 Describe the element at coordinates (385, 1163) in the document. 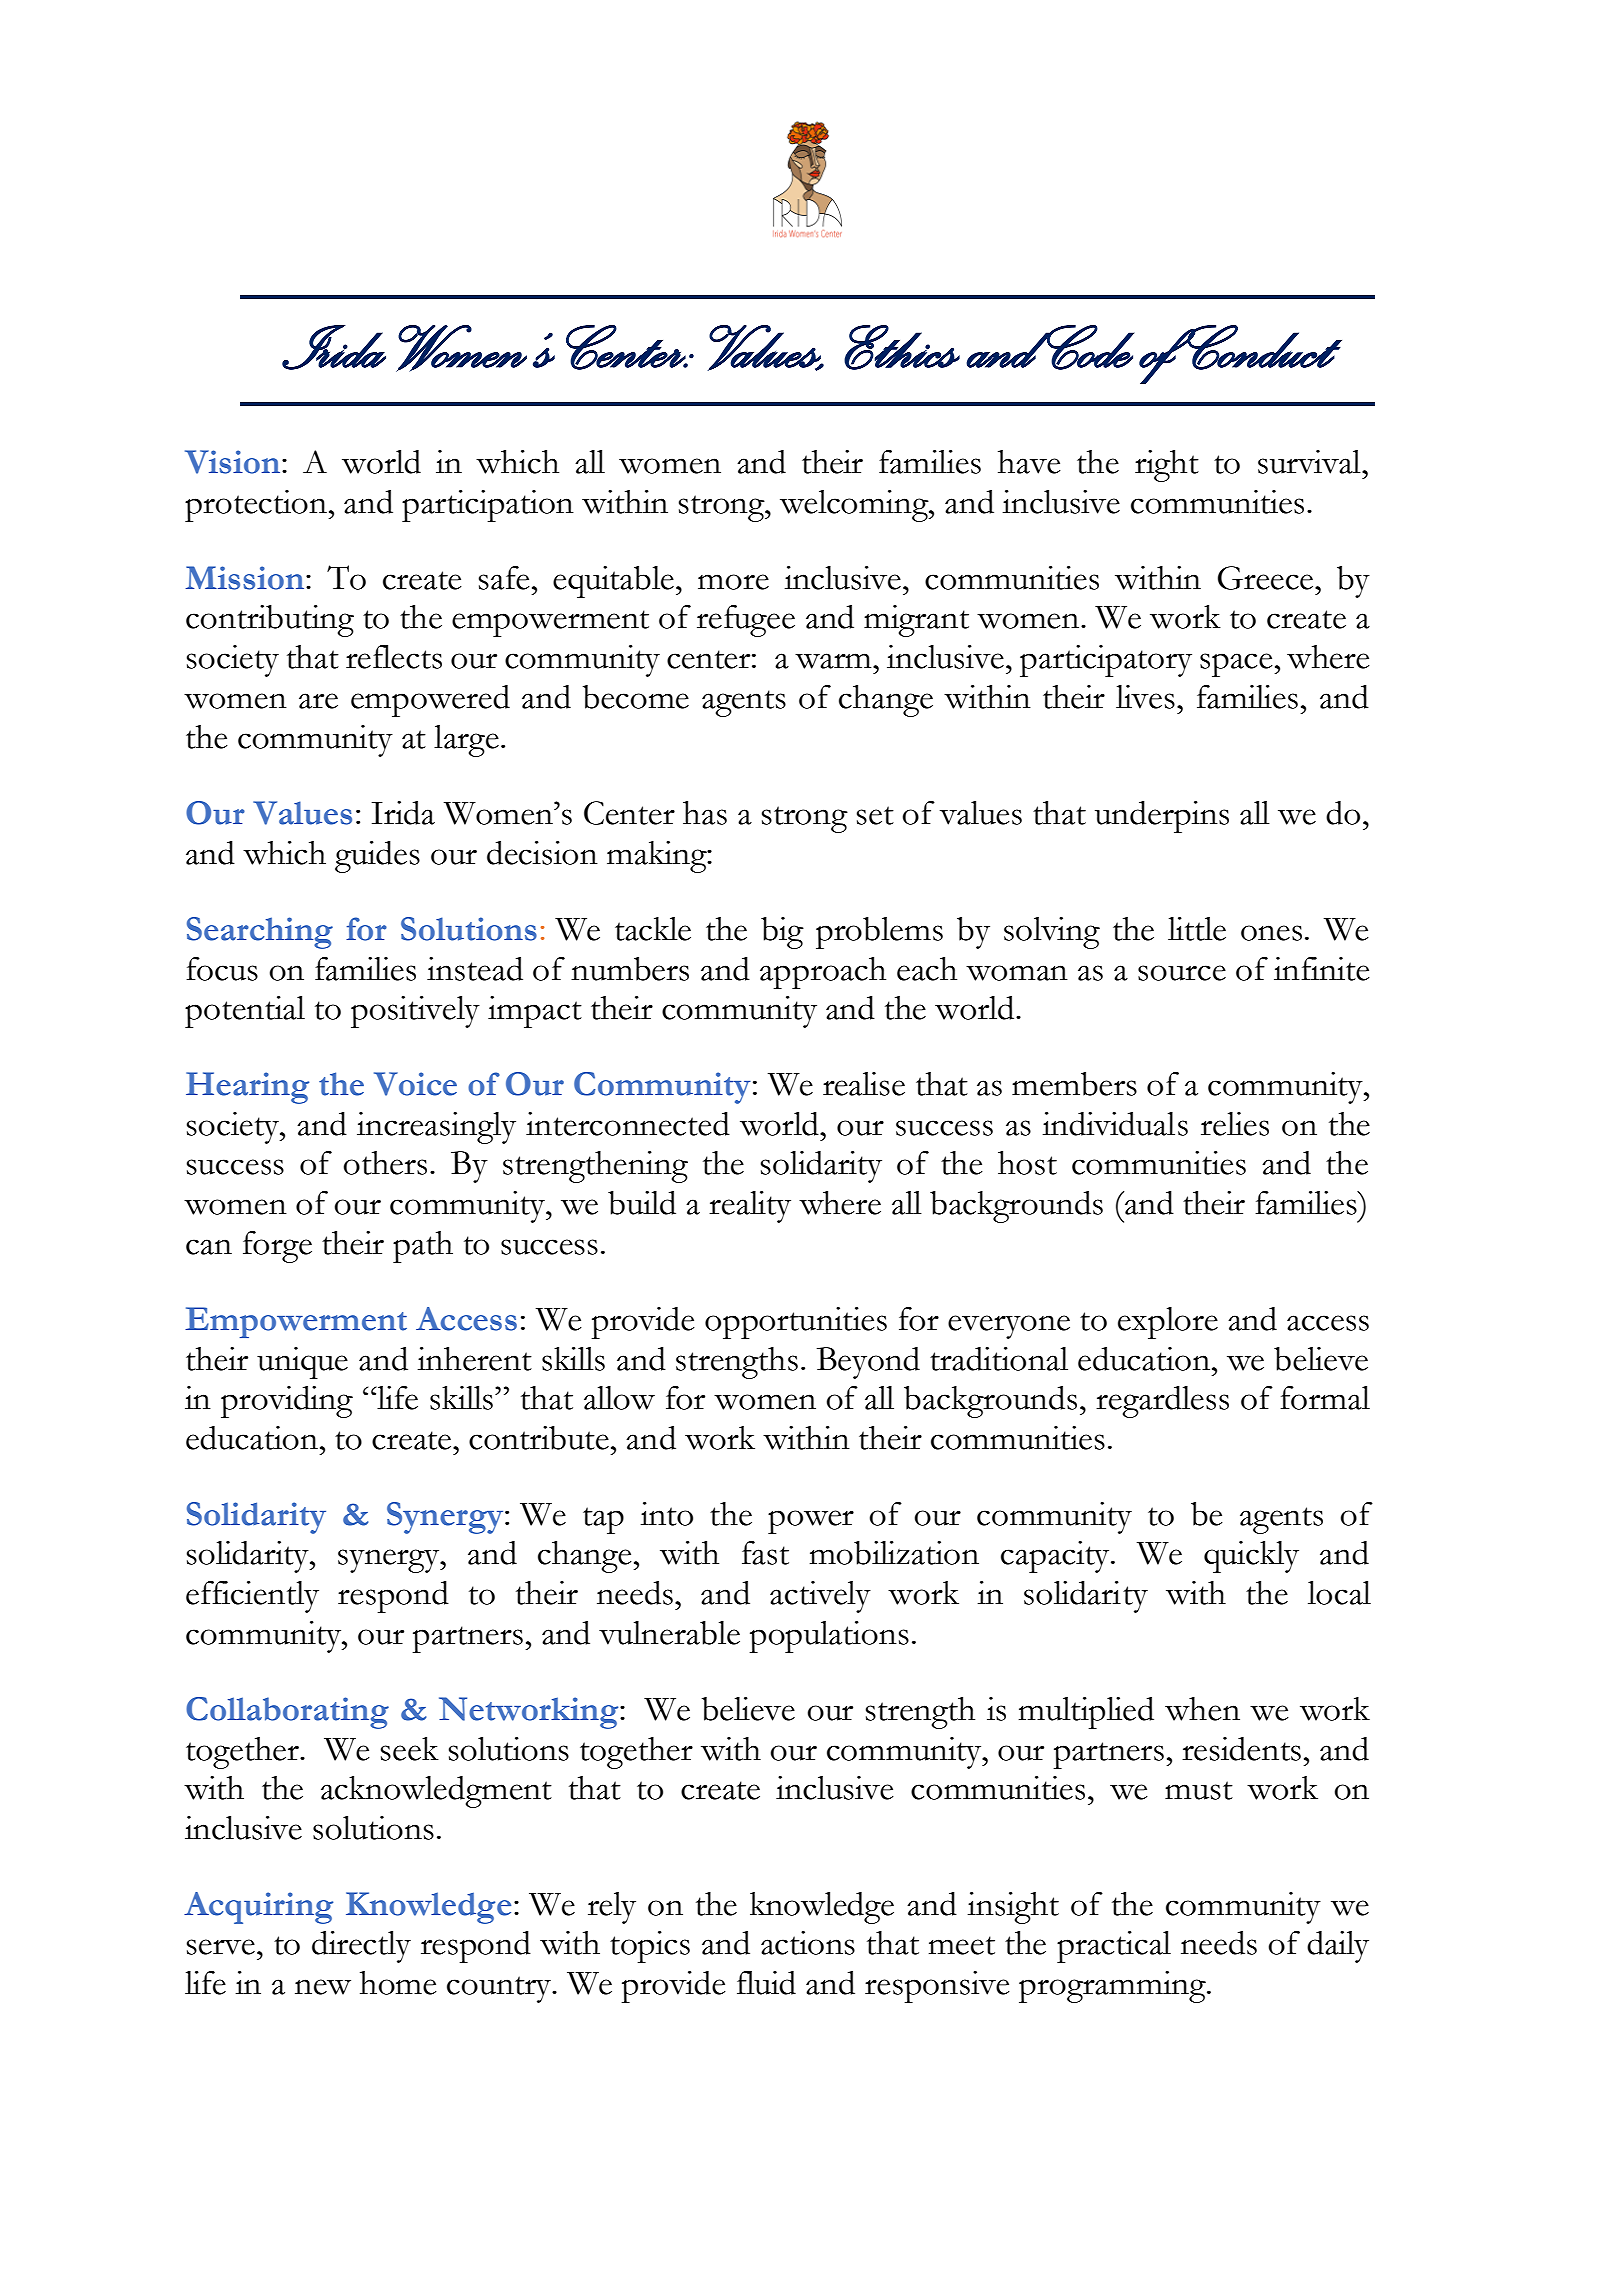

I see `others` at that location.
